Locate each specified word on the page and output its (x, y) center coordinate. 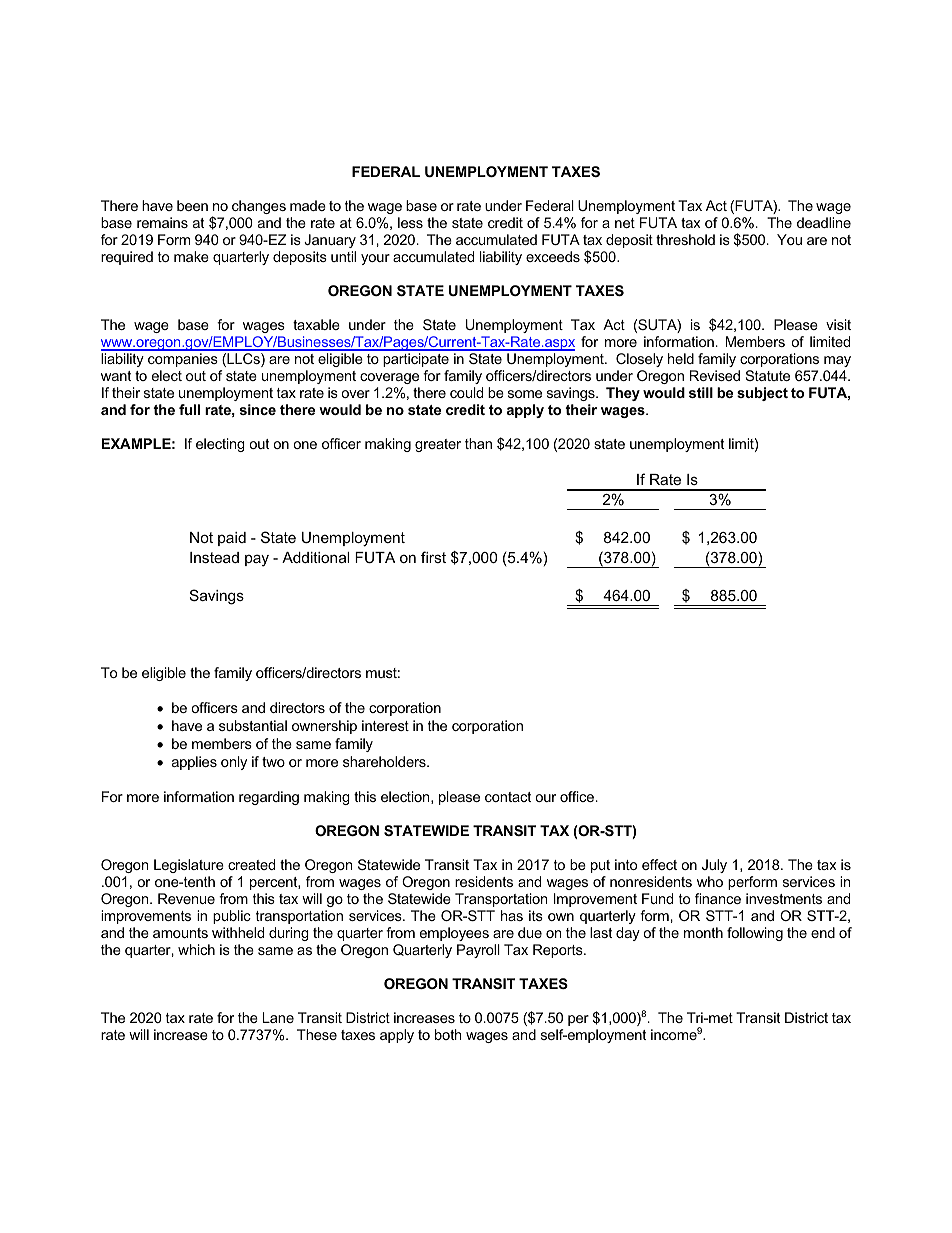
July (714, 866)
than (478, 443)
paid (232, 539)
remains (162, 222)
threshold (685, 239)
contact (508, 797)
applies (194, 763)
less (410, 222)
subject (762, 394)
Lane (278, 1017)
